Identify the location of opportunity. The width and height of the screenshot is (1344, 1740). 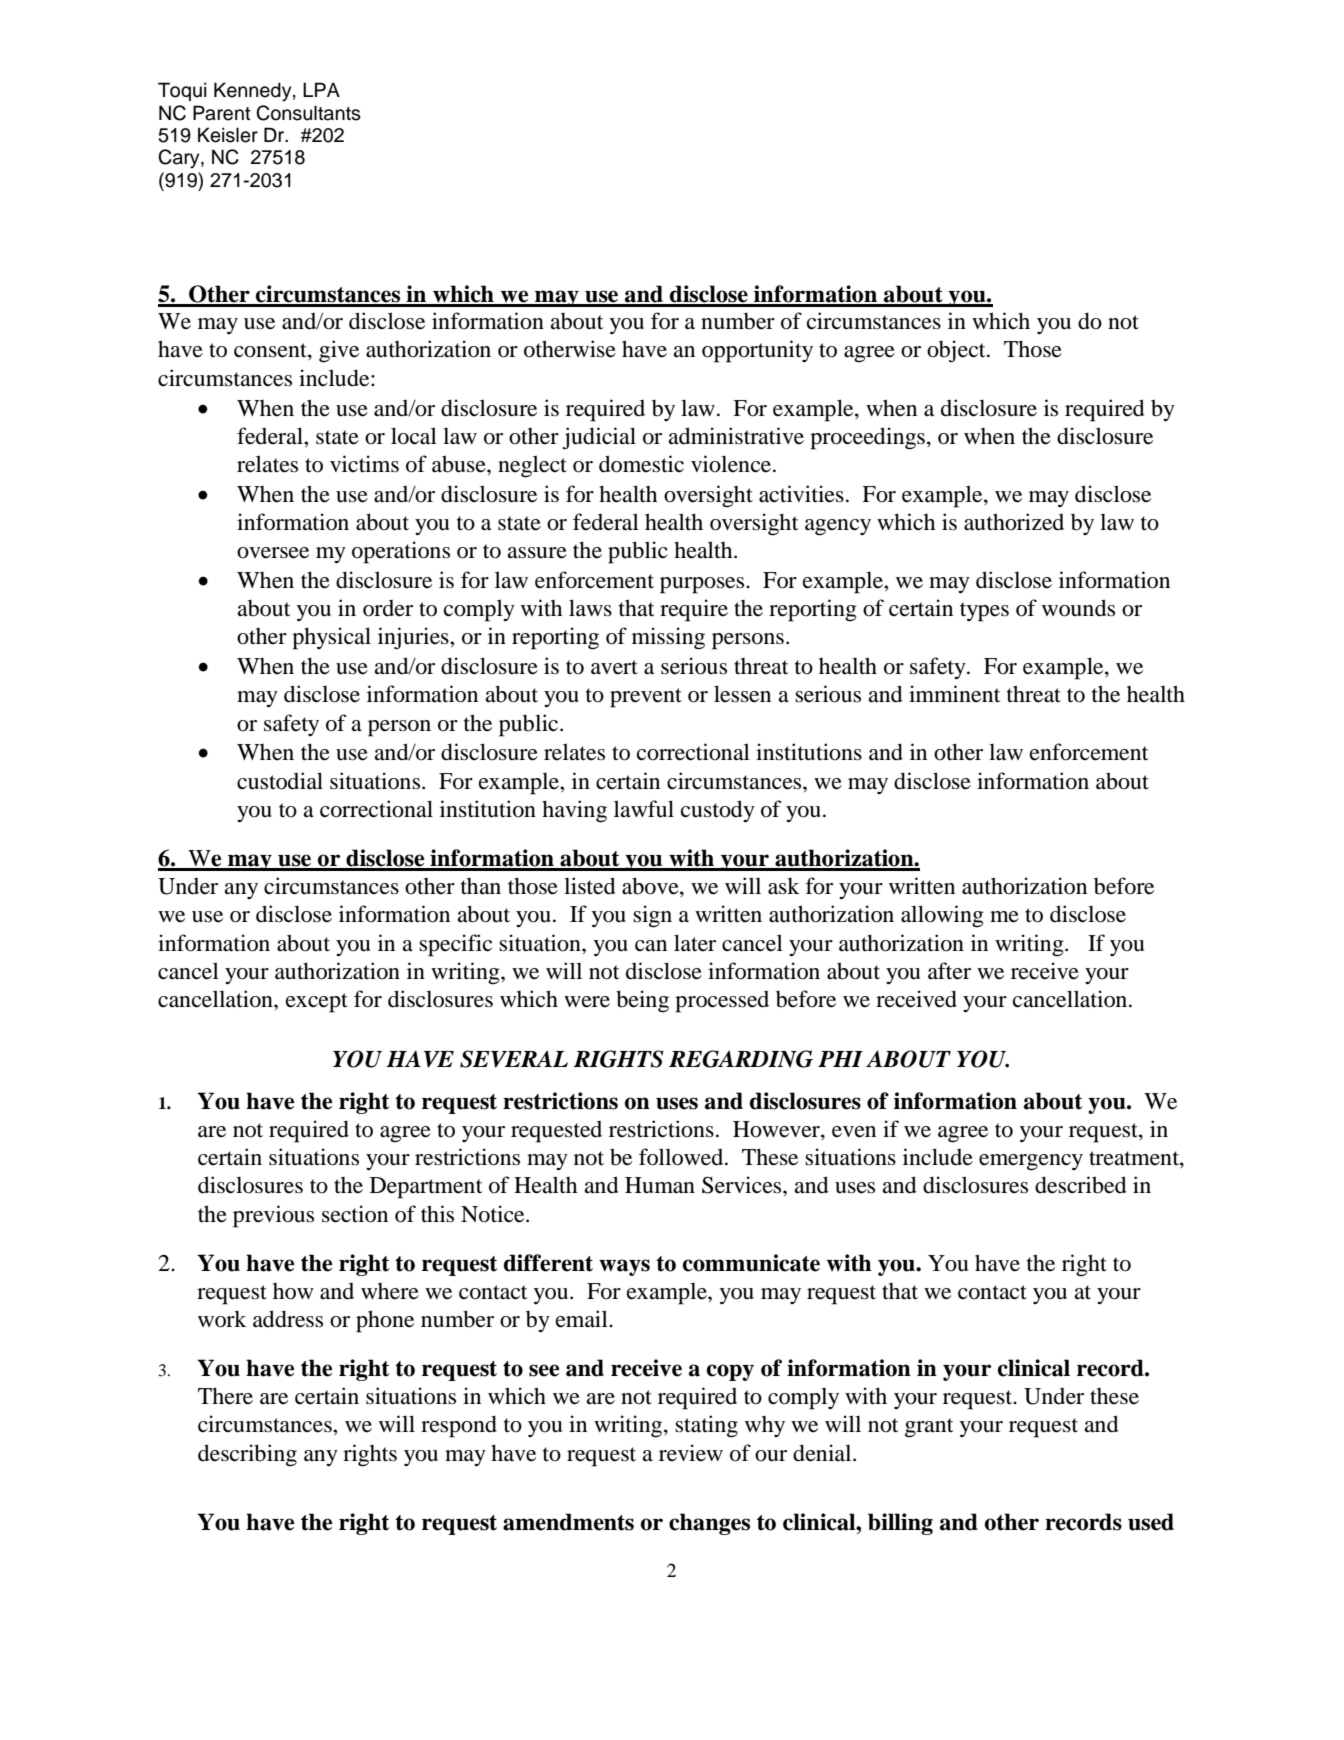
(757, 351).
